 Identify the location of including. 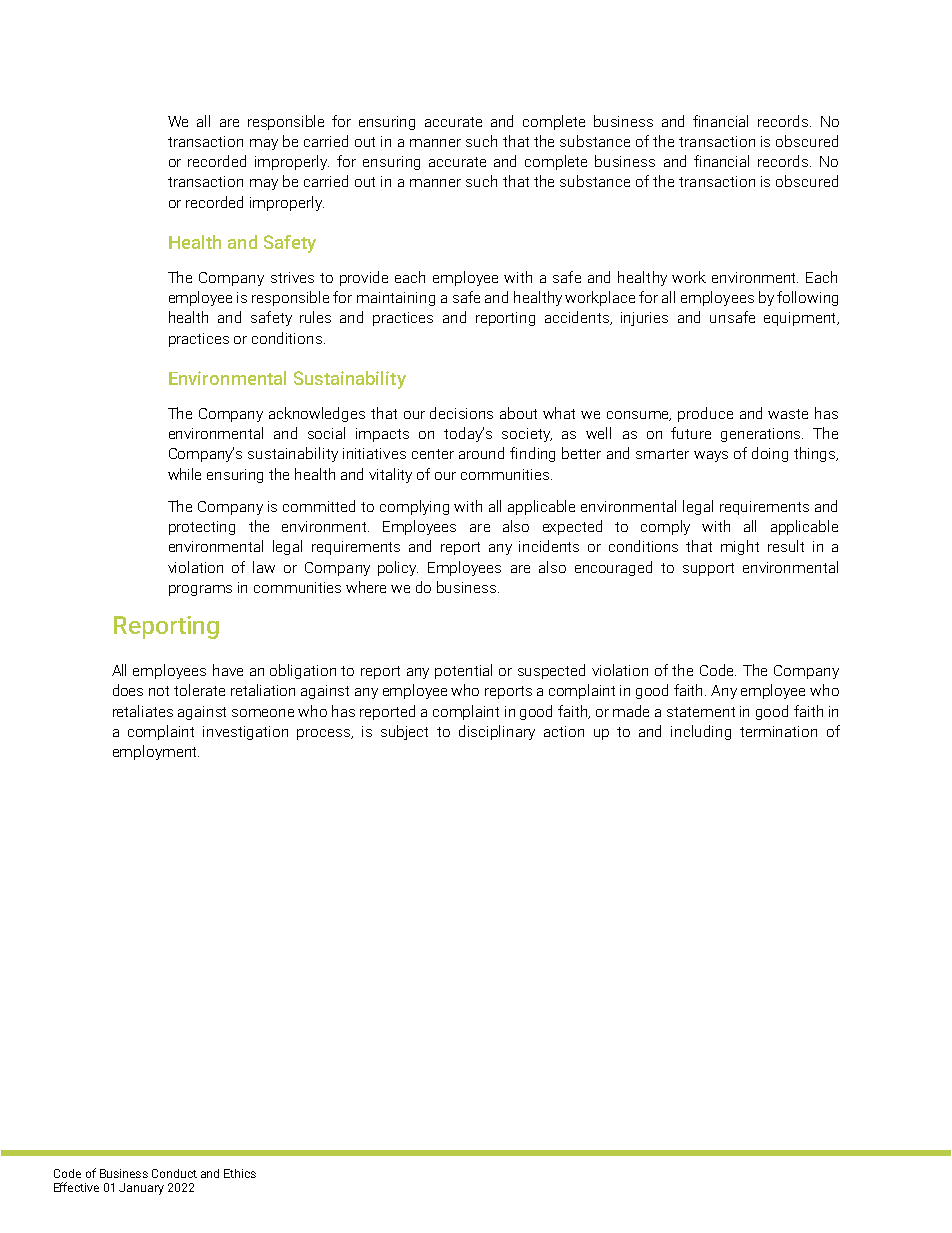
(701, 732).
